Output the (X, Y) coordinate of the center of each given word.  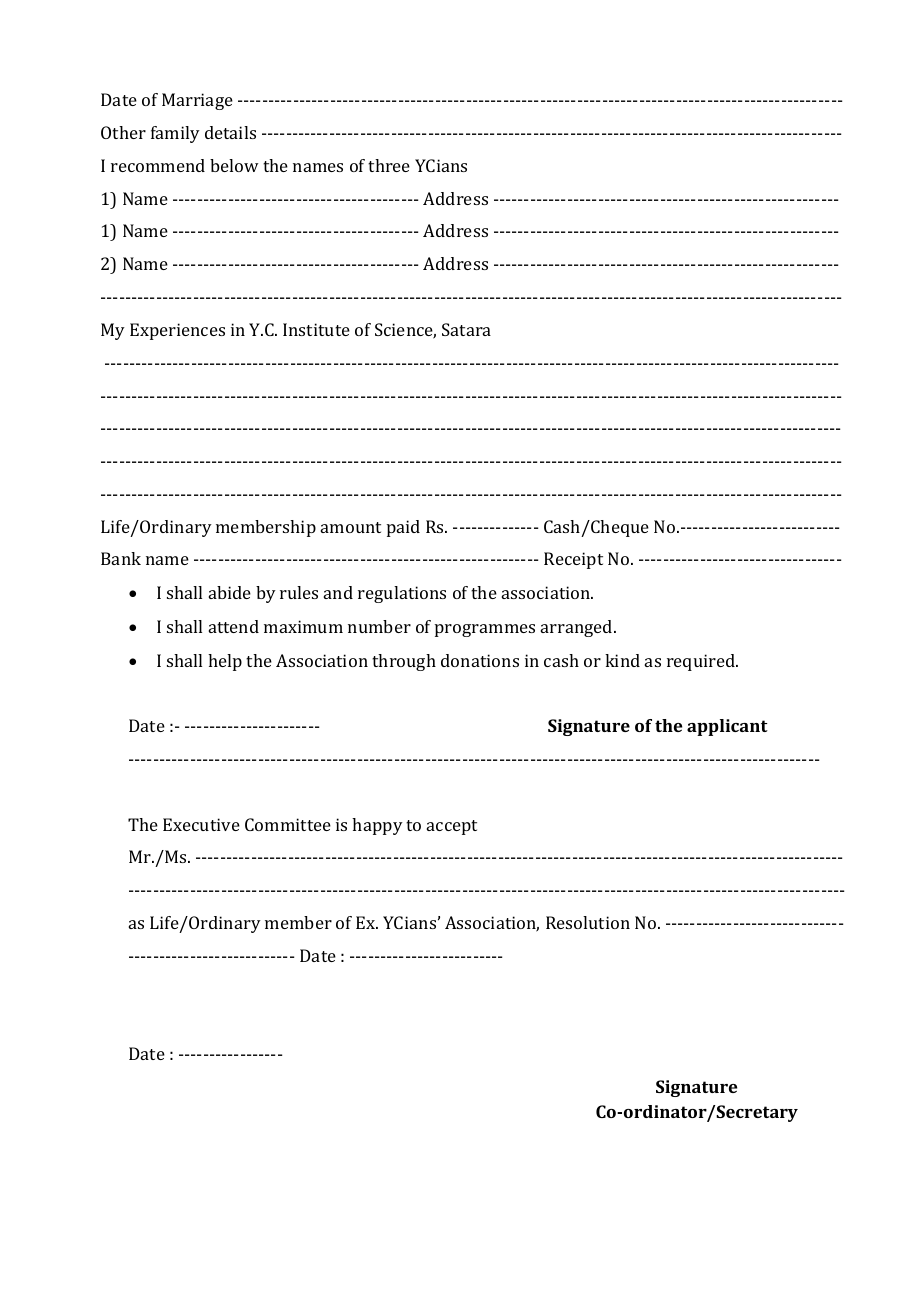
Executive (201, 824)
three (389, 165)
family (175, 134)
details (230, 132)
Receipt (573, 560)
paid (403, 528)
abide (230, 592)
